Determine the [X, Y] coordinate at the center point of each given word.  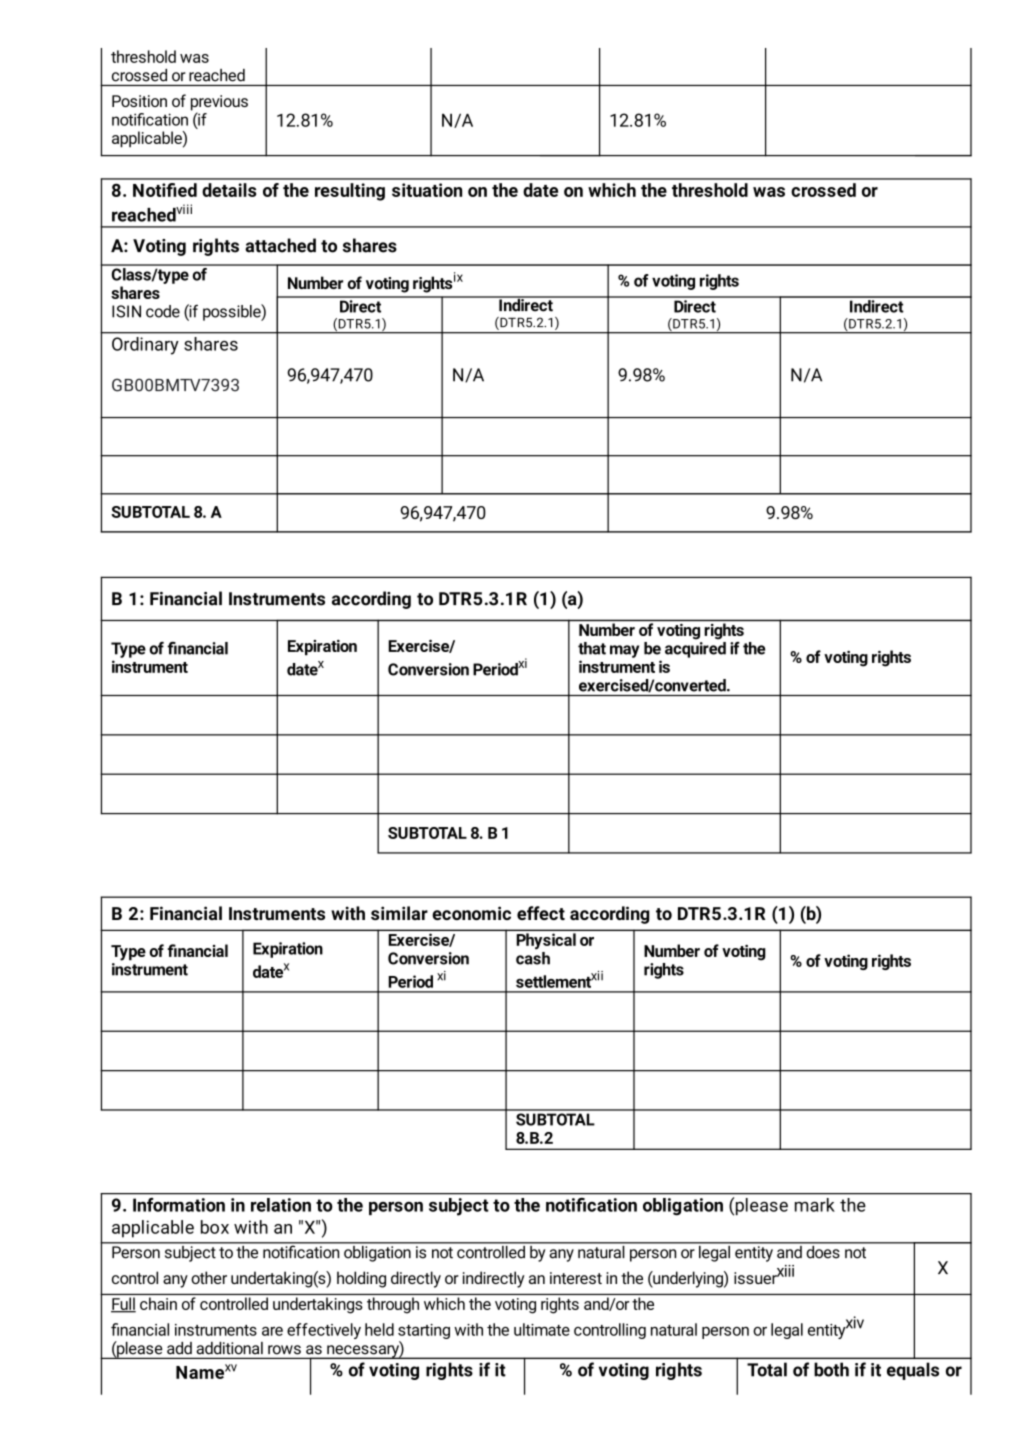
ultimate [542, 1329]
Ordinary [145, 345]
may [624, 651]
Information [179, 1205]
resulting [350, 192]
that [592, 648]
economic [471, 913]
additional [230, 1348]
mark [814, 1205]
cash [533, 957]
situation [427, 190]
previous [219, 104]
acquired [695, 648]
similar [399, 913]
